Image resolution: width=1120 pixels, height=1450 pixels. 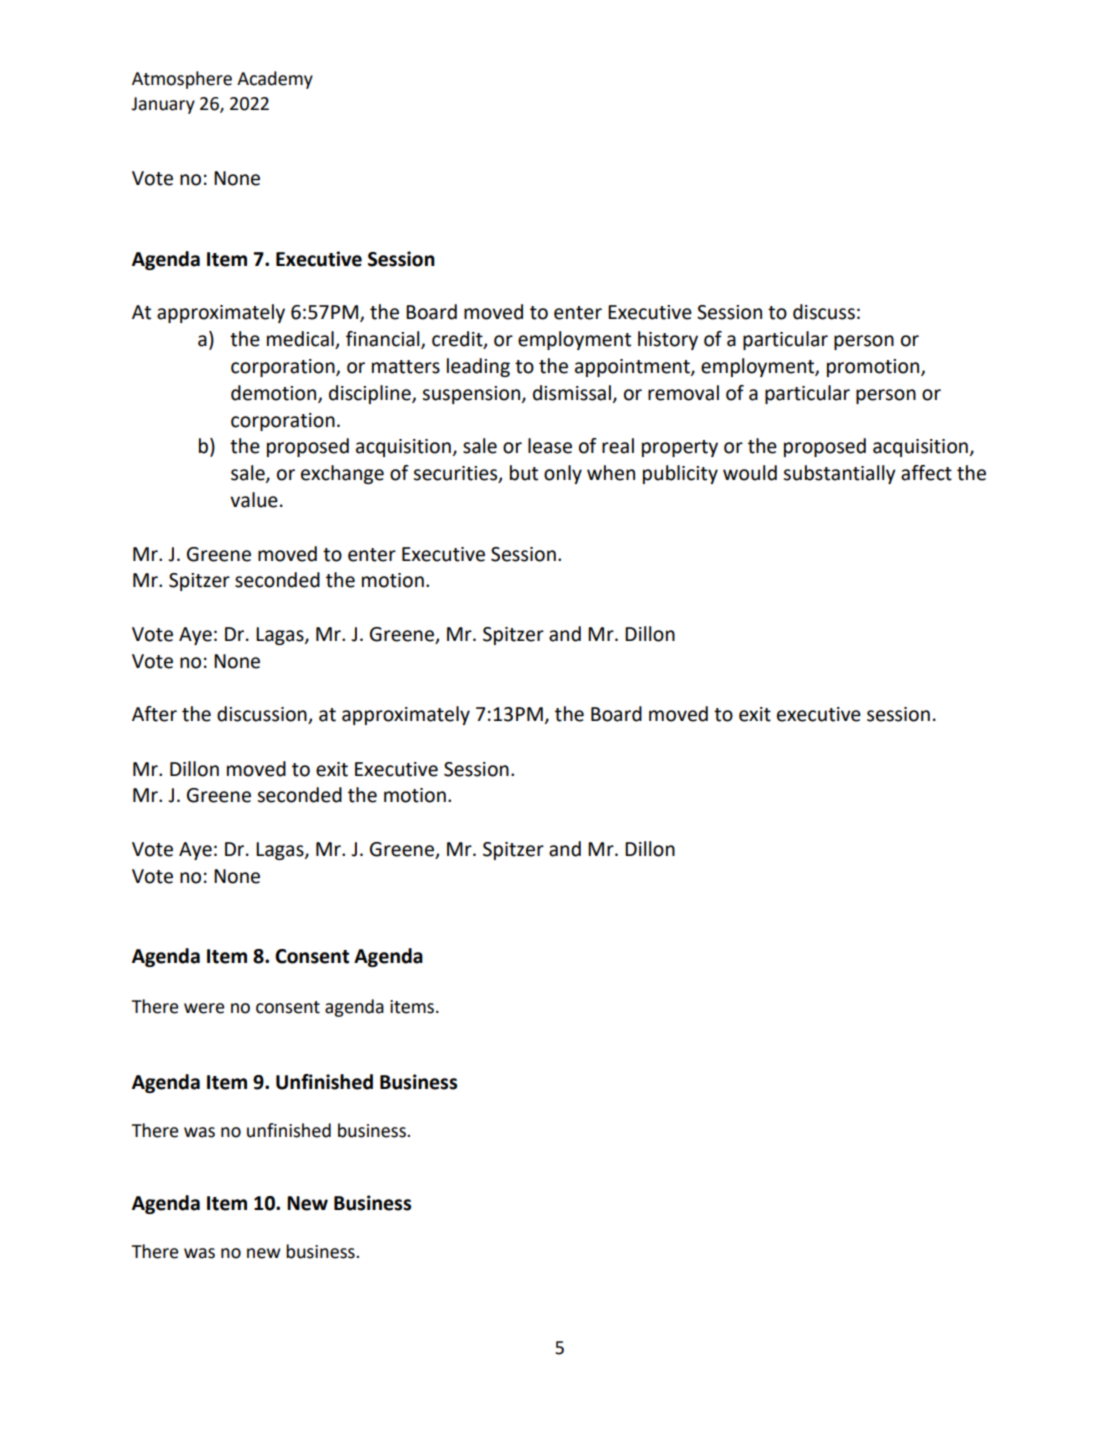 What do you see at coordinates (668, 340) in the screenshot?
I see `history` at bounding box center [668, 340].
